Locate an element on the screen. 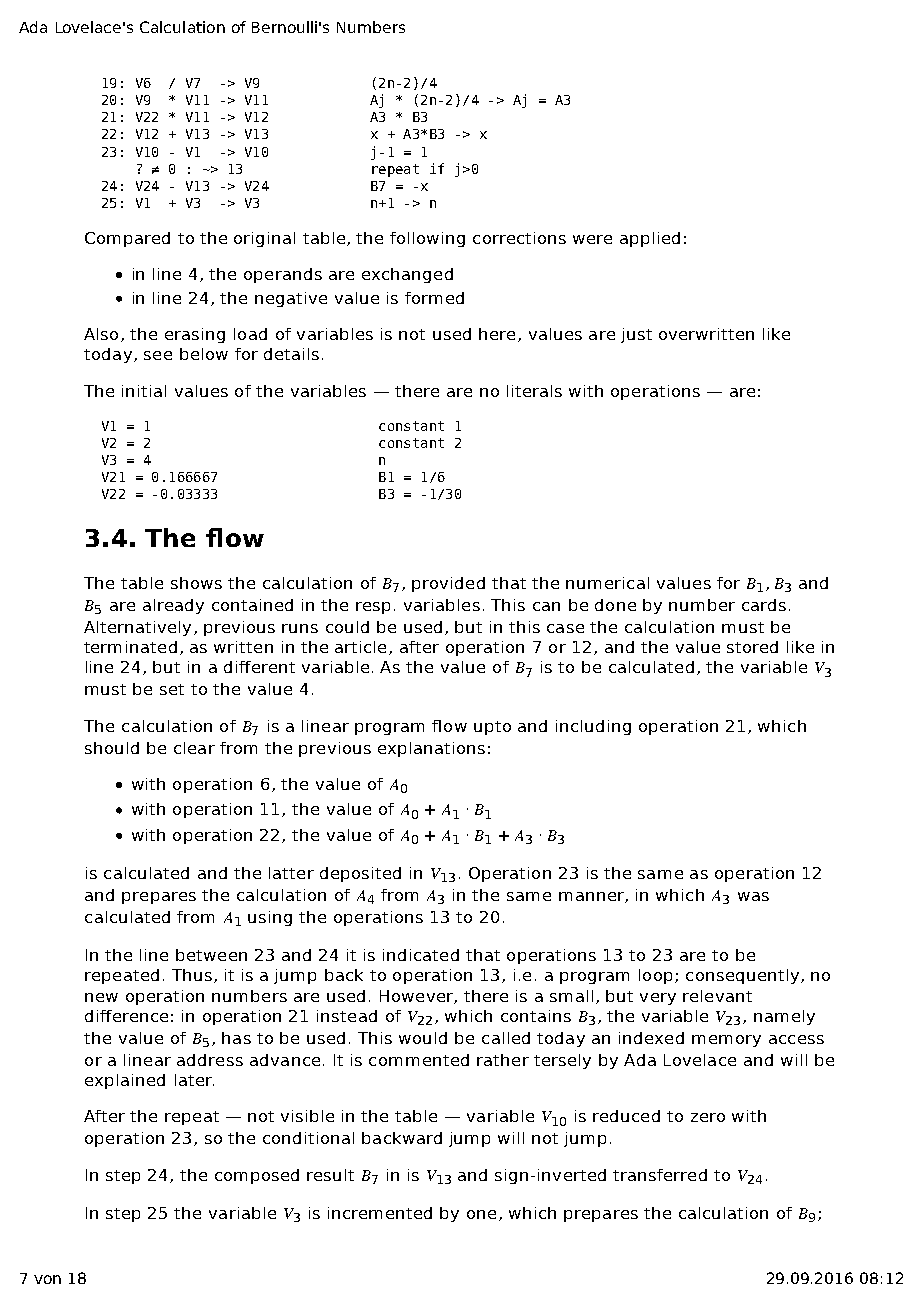 The image size is (924, 1308). exchanged is located at coordinates (407, 275).
